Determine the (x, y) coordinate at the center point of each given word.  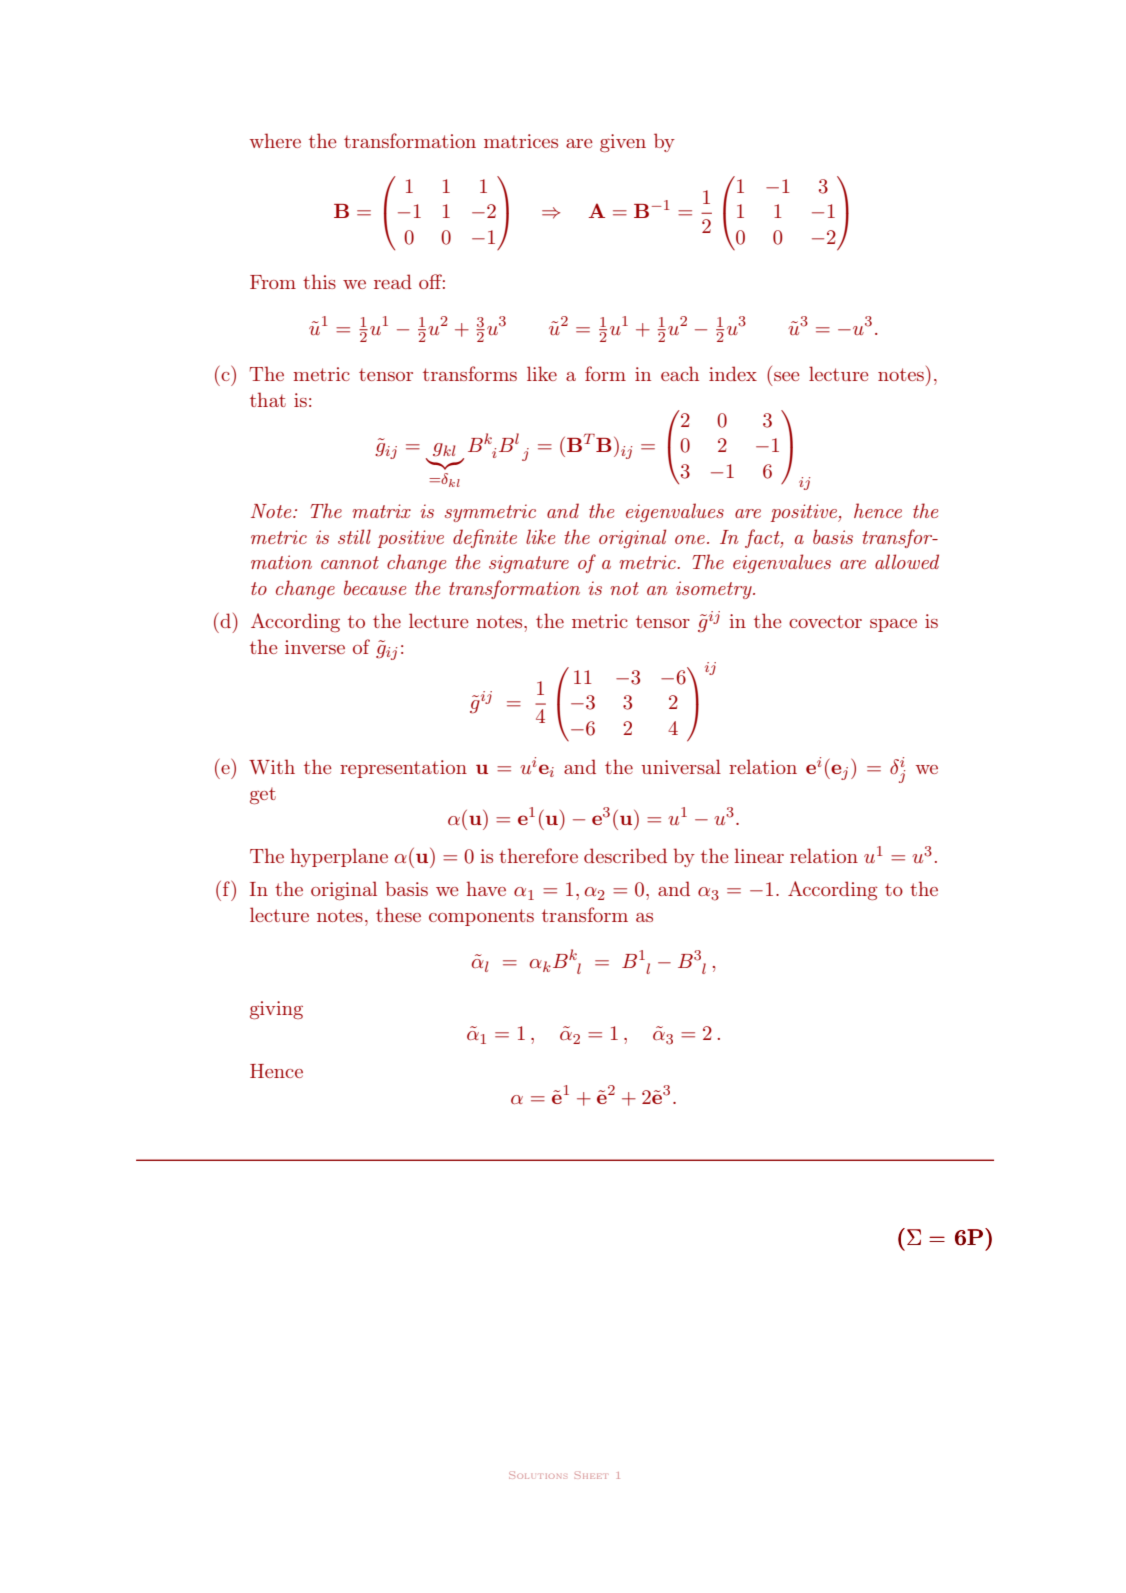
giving (276, 1010)
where (275, 140)
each (680, 373)
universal (681, 766)
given (623, 143)
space (893, 625)
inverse (315, 647)
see (787, 376)
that (268, 399)
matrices (521, 141)
